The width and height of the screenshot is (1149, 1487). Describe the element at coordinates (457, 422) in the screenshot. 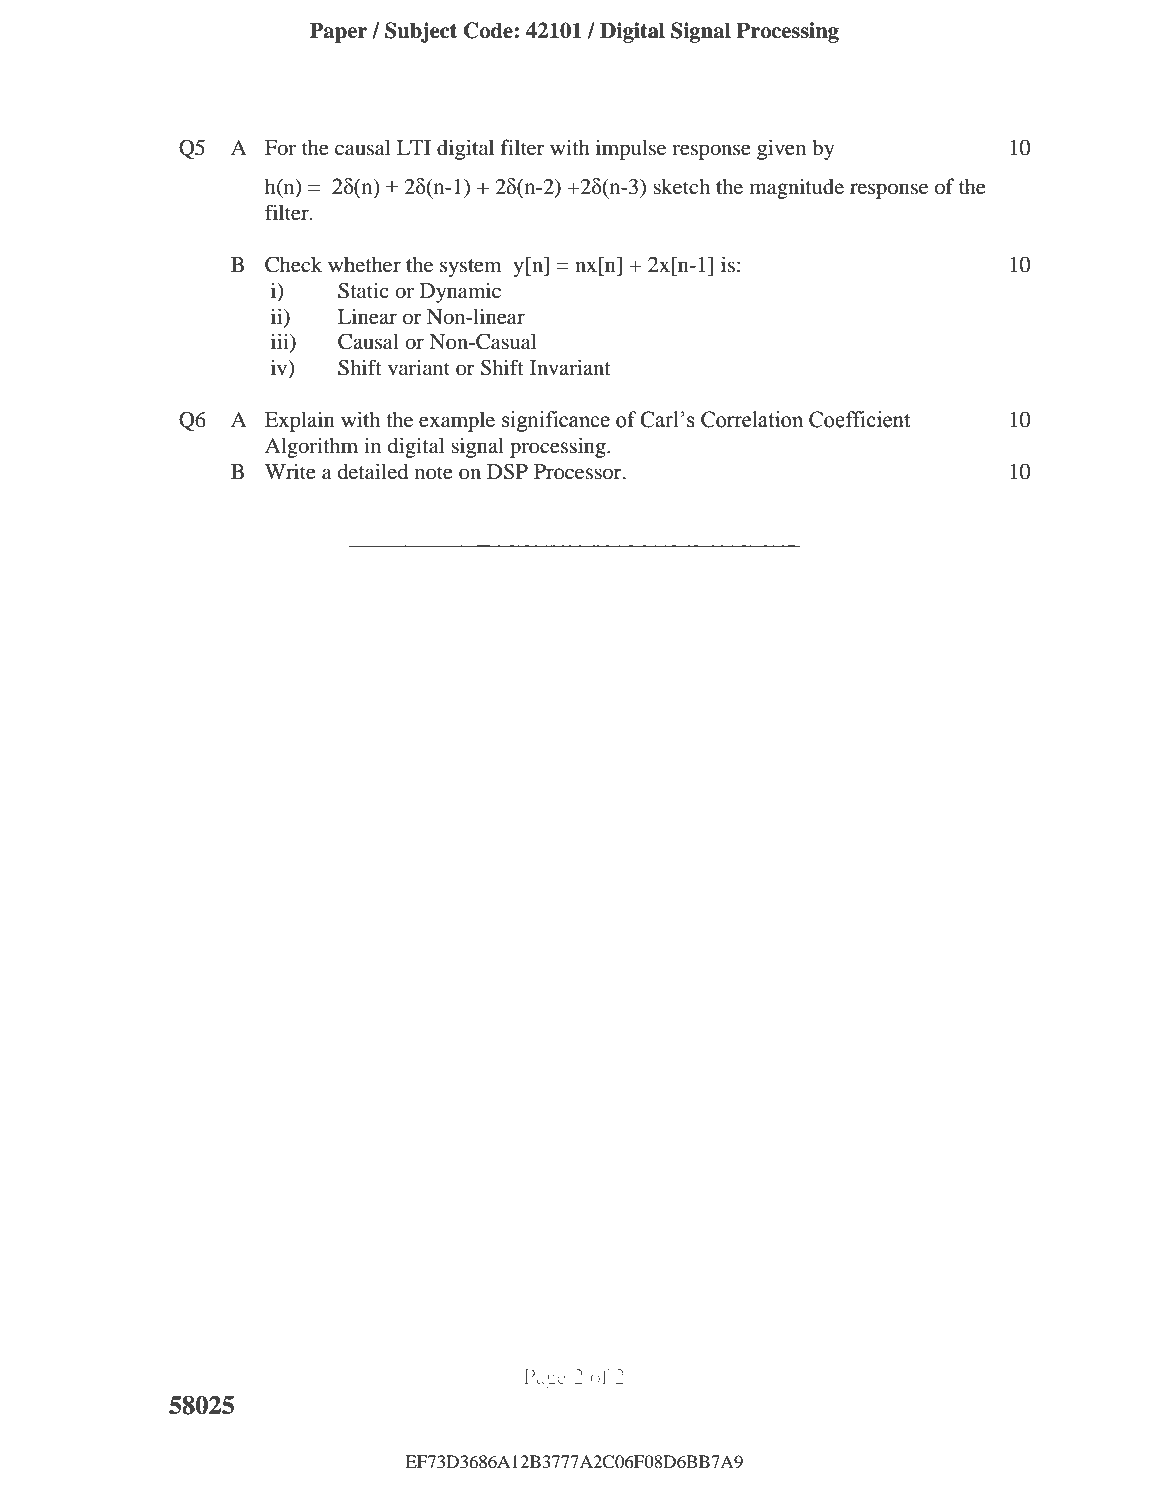

I see `example` at that location.
